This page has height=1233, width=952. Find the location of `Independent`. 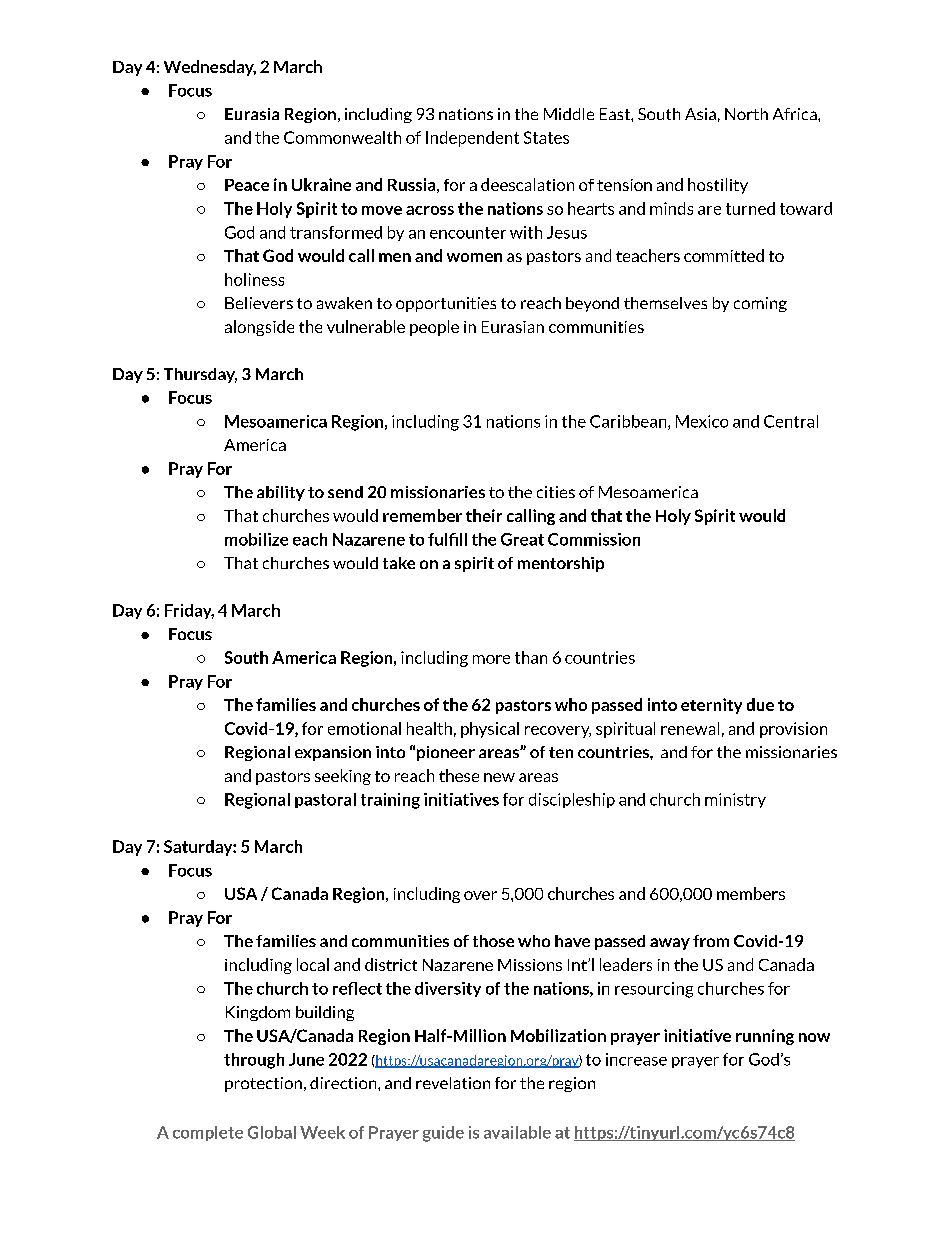

Independent is located at coordinates (472, 139).
